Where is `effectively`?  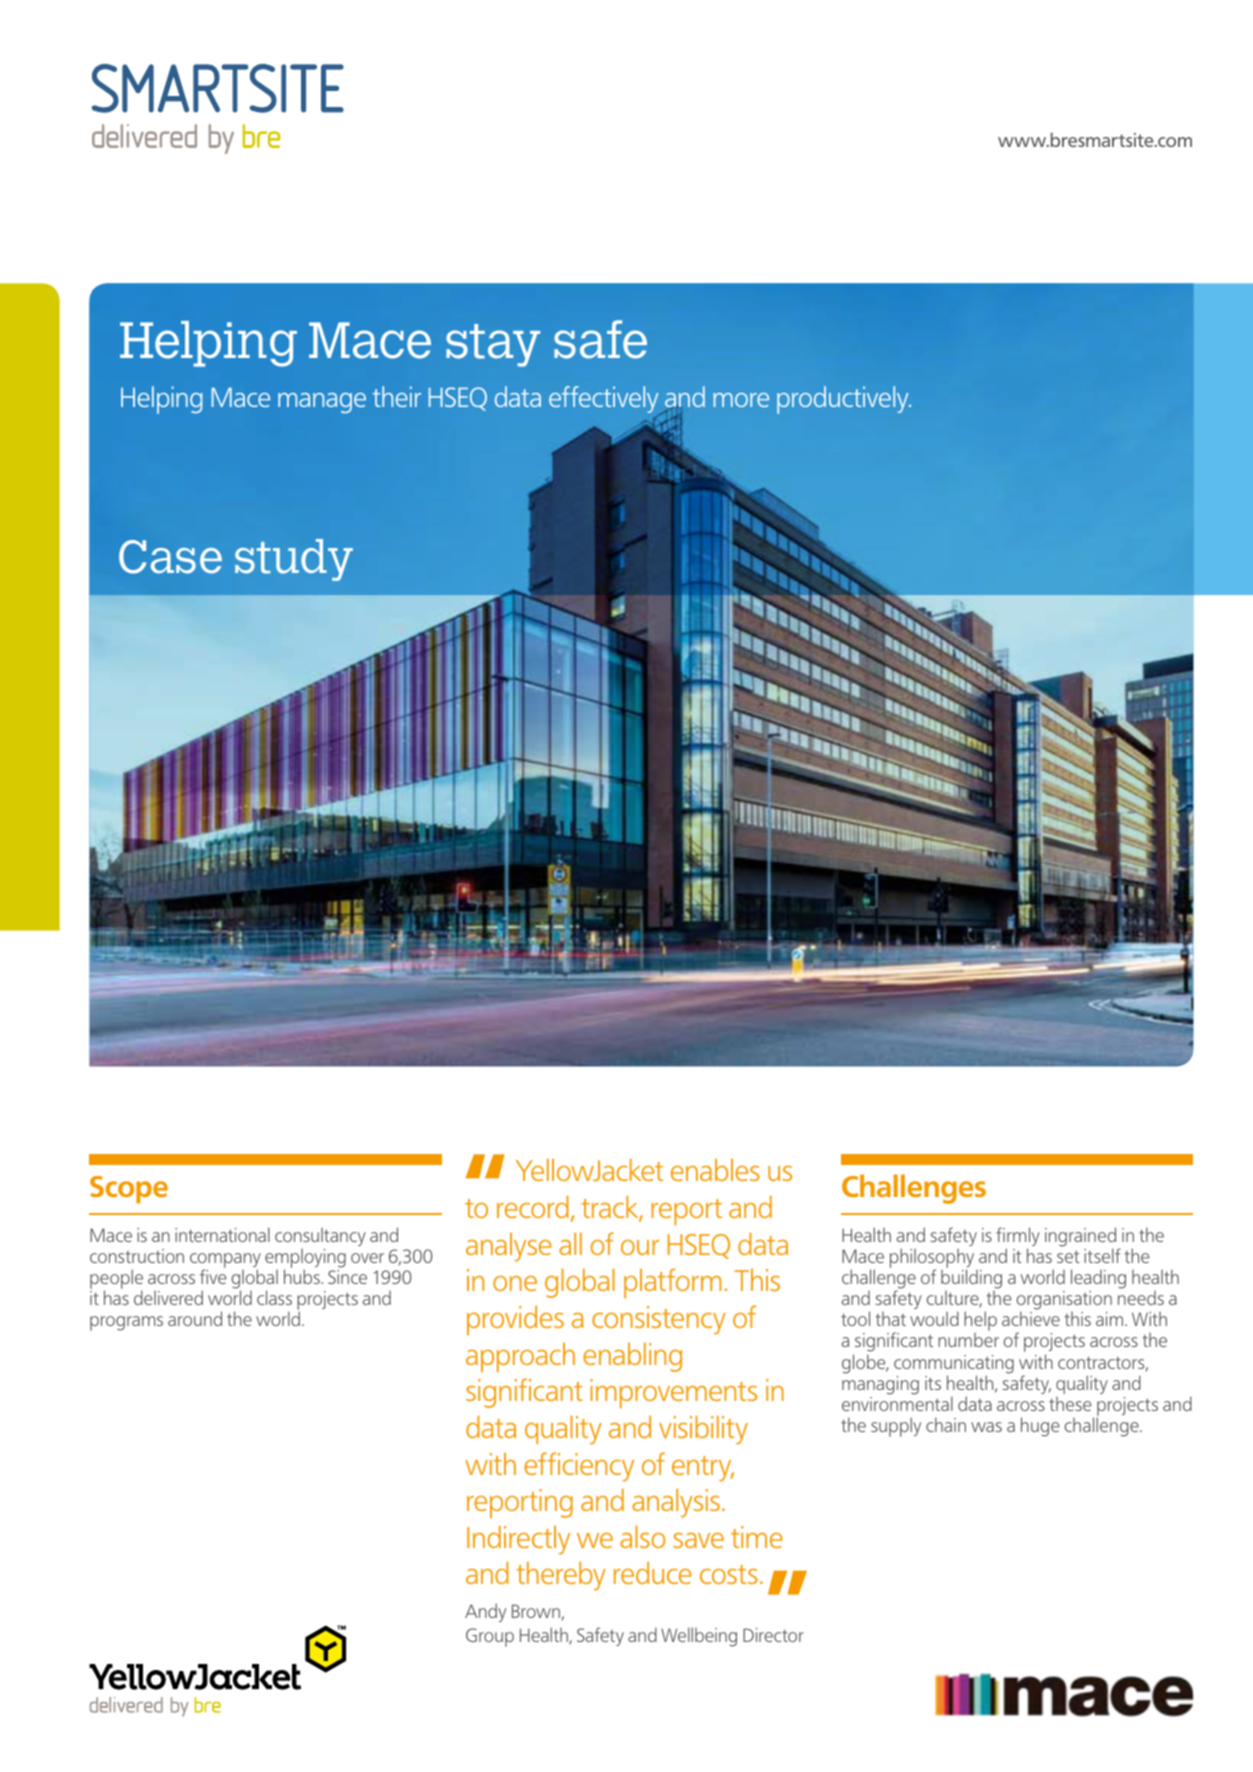 effectively is located at coordinates (604, 401).
